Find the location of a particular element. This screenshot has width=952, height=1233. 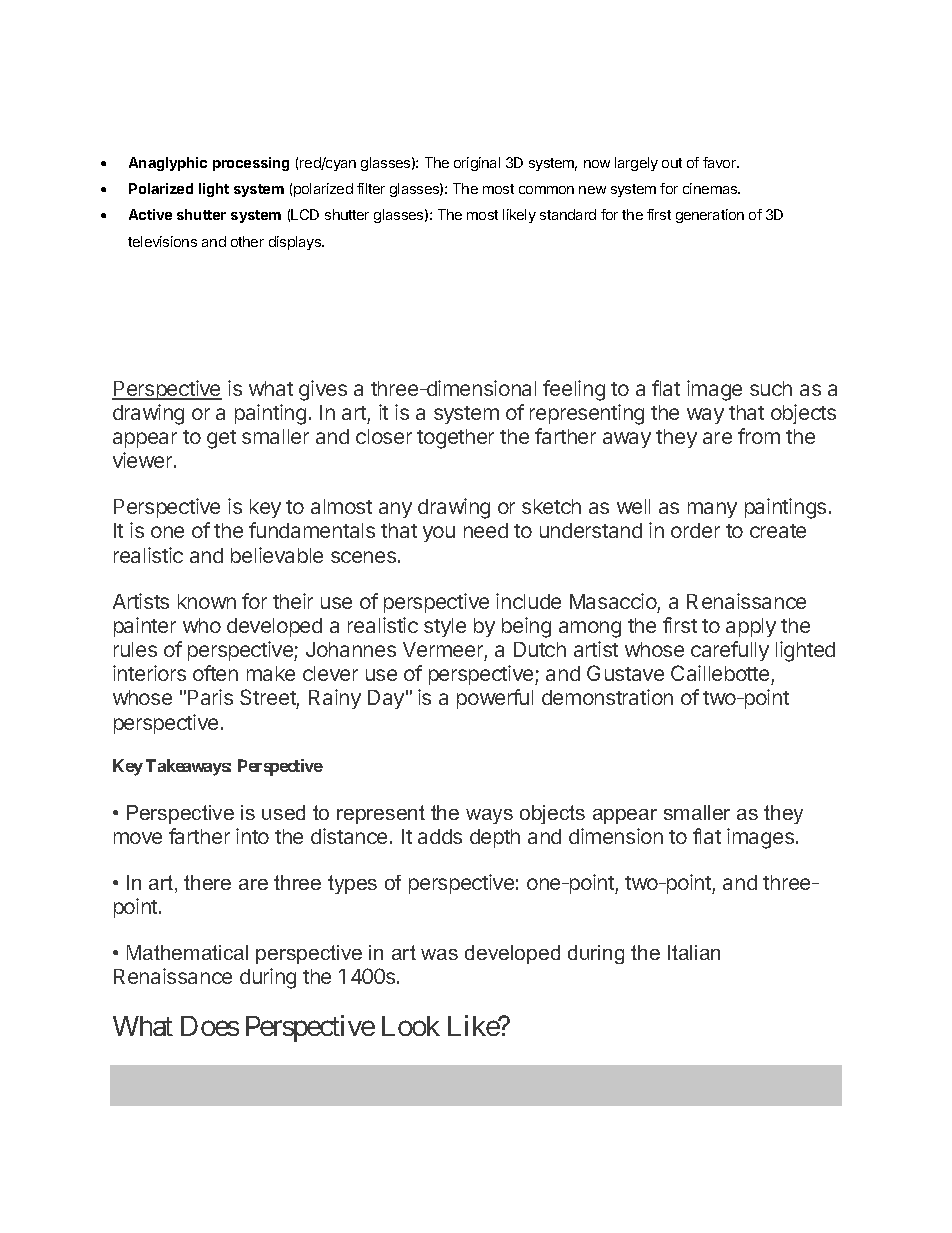

together is located at coordinates (455, 439).
